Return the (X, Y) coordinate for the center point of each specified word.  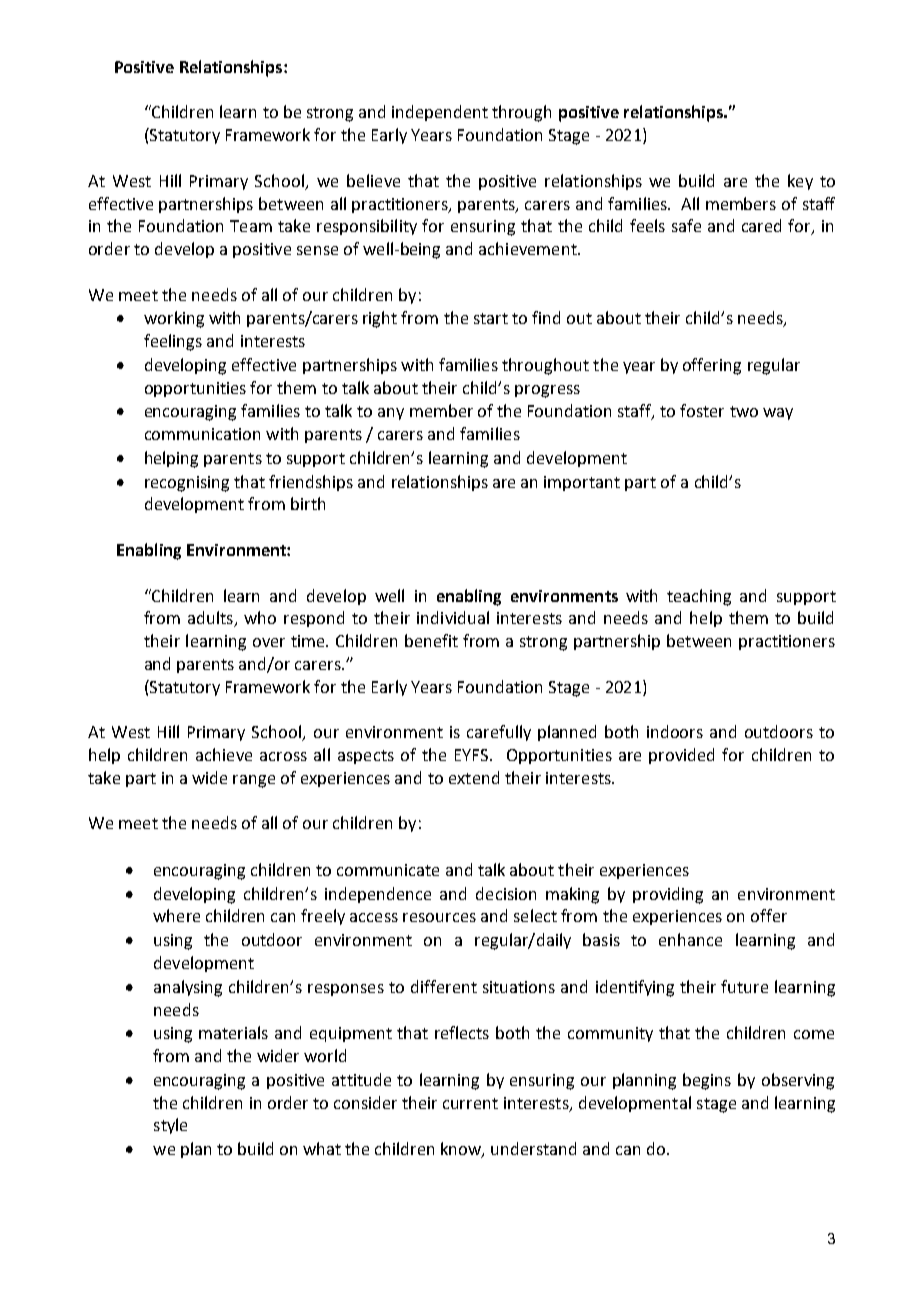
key (800, 182)
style (170, 1126)
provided (681, 756)
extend (474, 777)
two (744, 411)
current (470, 1103)
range (254, 781)
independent (440, 113)
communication (202, 434)
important (582, 483)
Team (251, 226)
